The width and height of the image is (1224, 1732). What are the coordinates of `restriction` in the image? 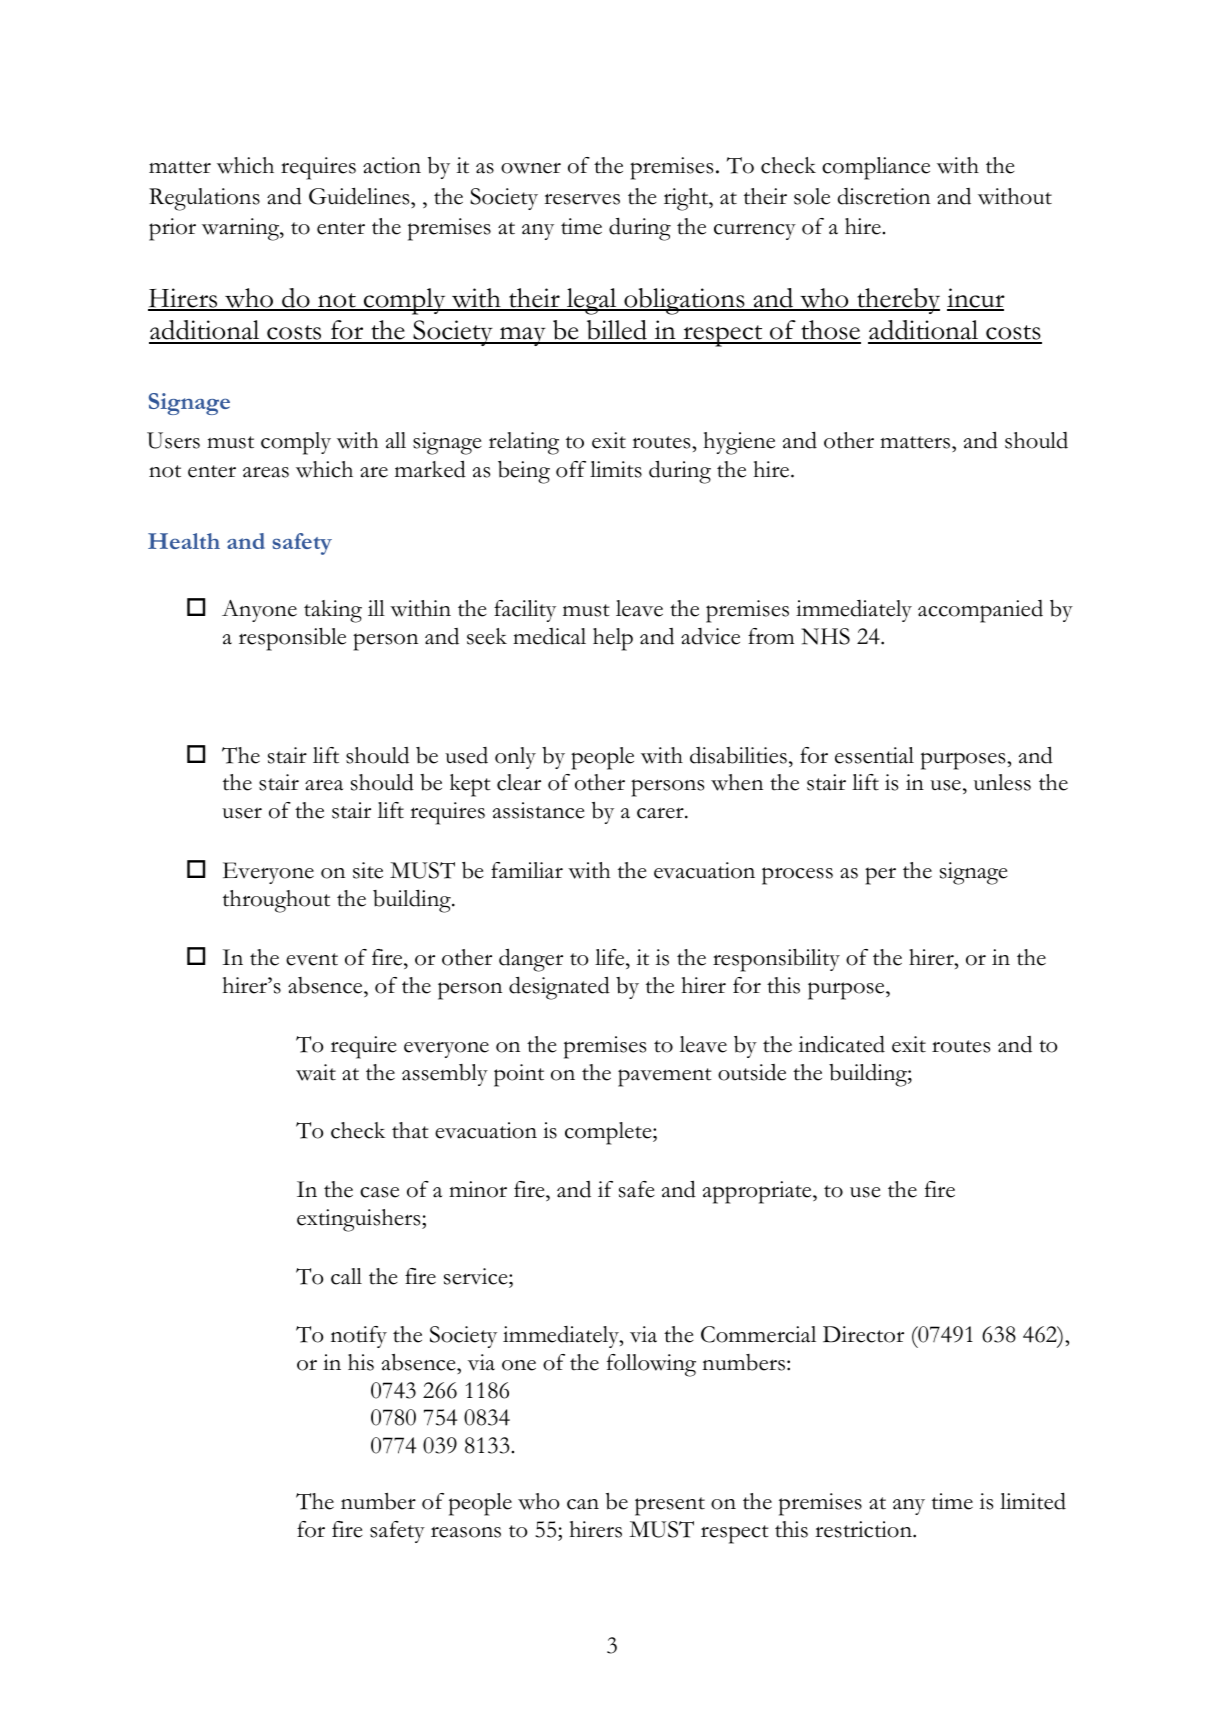 It's located at (864, 1529).
